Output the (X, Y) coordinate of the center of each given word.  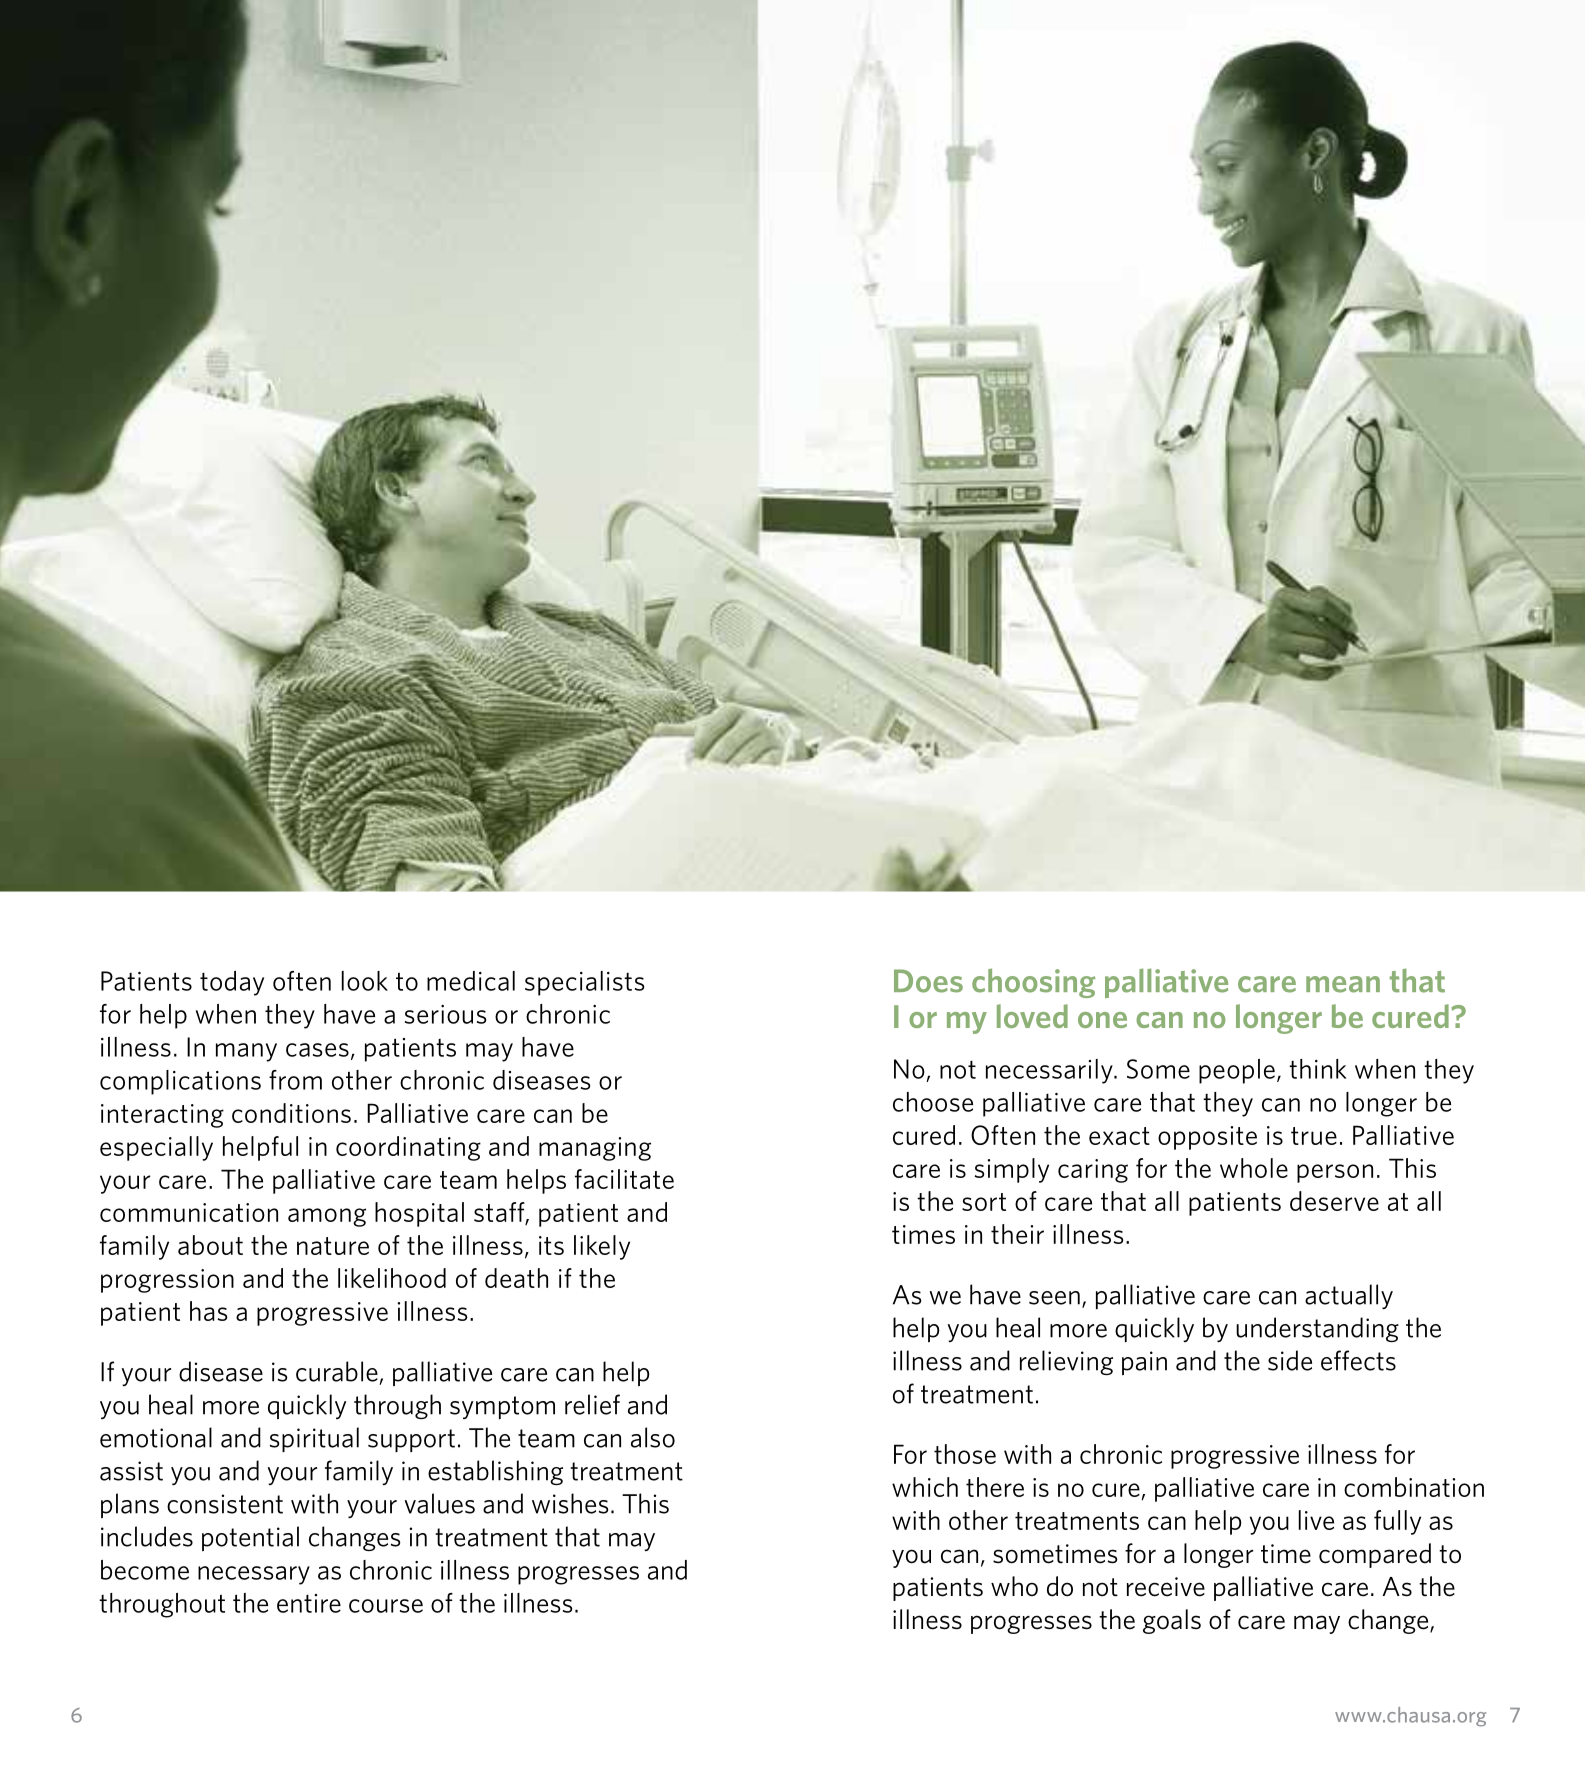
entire (309, 1603)
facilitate (624, 1179)
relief (592, 1404)
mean (1343, 984)
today (232, 983)
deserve (1334, 1201)
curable (337, 1371)
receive (1166, 1587)
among (327, 1217)
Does (928, 981)
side (1290, 1360)
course (386, 1606)
